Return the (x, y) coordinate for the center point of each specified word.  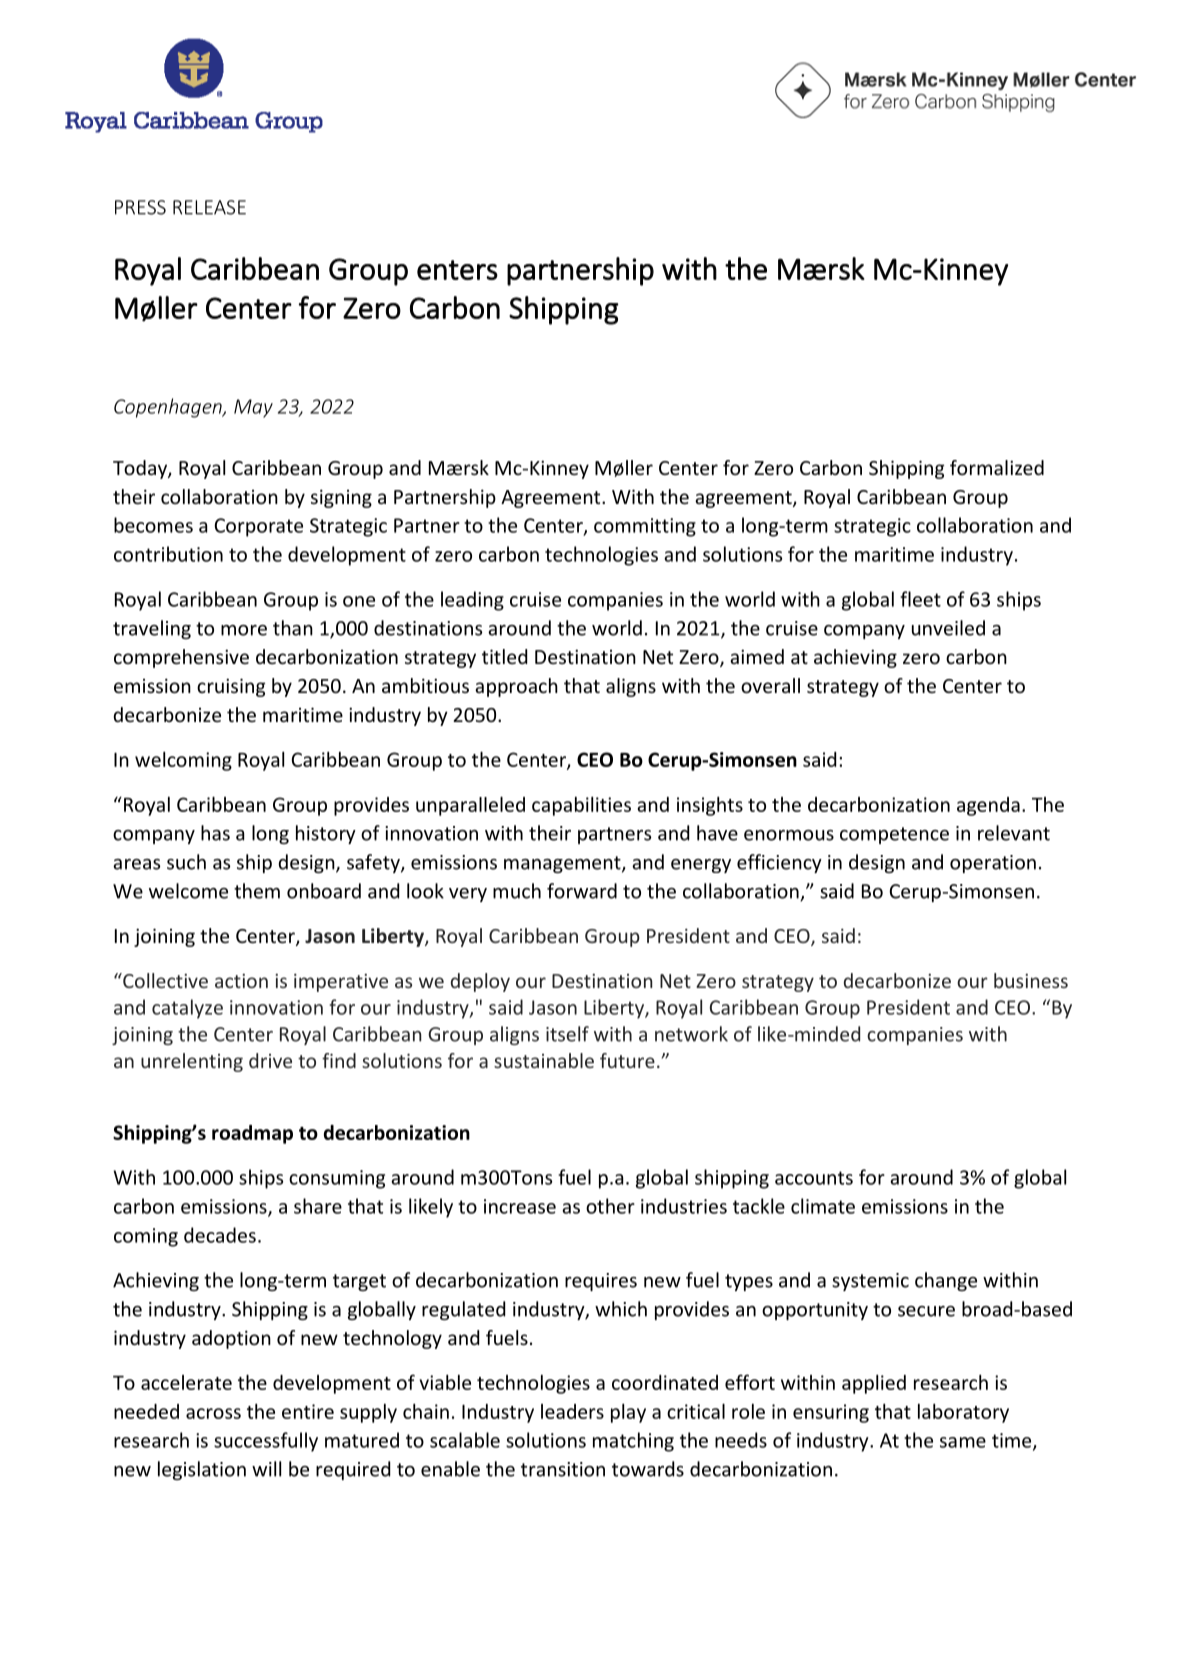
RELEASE (209, 207)
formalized (997, 467)
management (563, 864)
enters (457, 270)
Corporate (259, 527)
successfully (266, 1442)
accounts (814, 1178)
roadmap (252, 1134)
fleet (920, 599)
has (215, 833)
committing (645, 527)
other (610, 1206)
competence (894, 835)
